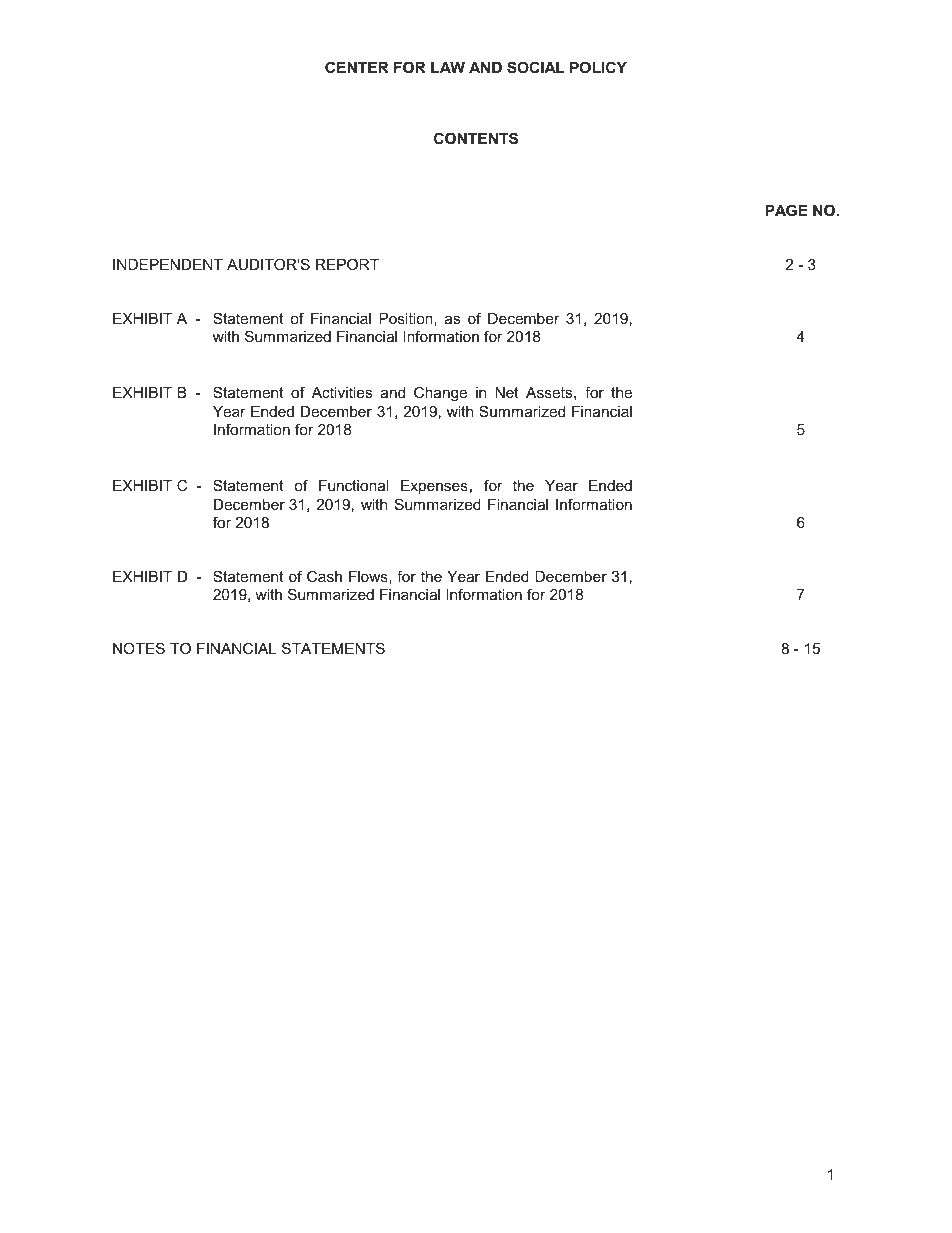  I want to click on Cash, so click(324, 576).
